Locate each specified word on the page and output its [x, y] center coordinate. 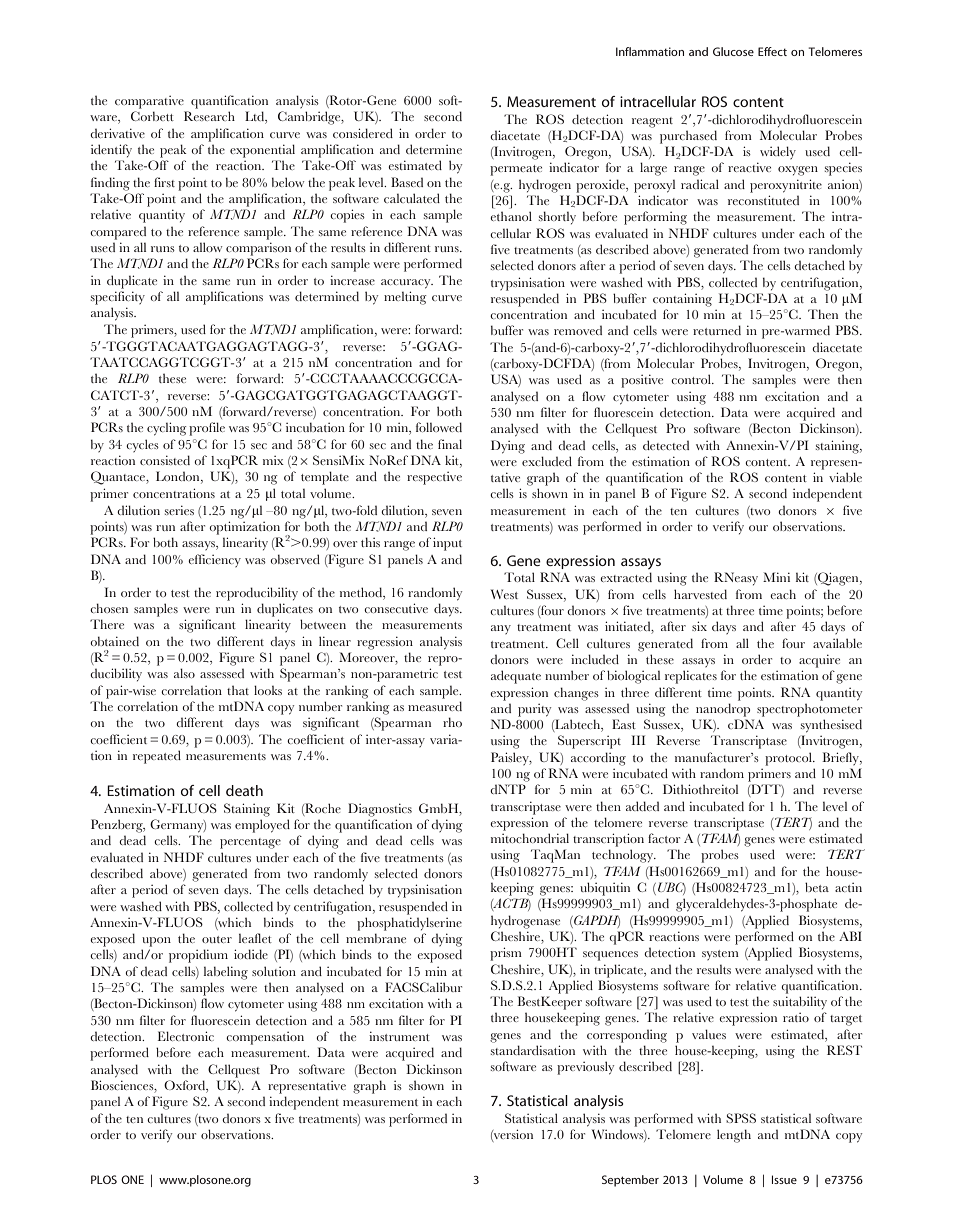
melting [405, 298]
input [447, 544]
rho [452, 722]
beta [817, 887]
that [238, 690]
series [179, 510]
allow [207, 247]
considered [363, 133]
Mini [776, 577]
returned [717, 330]
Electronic [186, 1036]
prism [506, 954]
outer [217, 939]
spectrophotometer [809, 710]
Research [209, 116]
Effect [772, 51]
